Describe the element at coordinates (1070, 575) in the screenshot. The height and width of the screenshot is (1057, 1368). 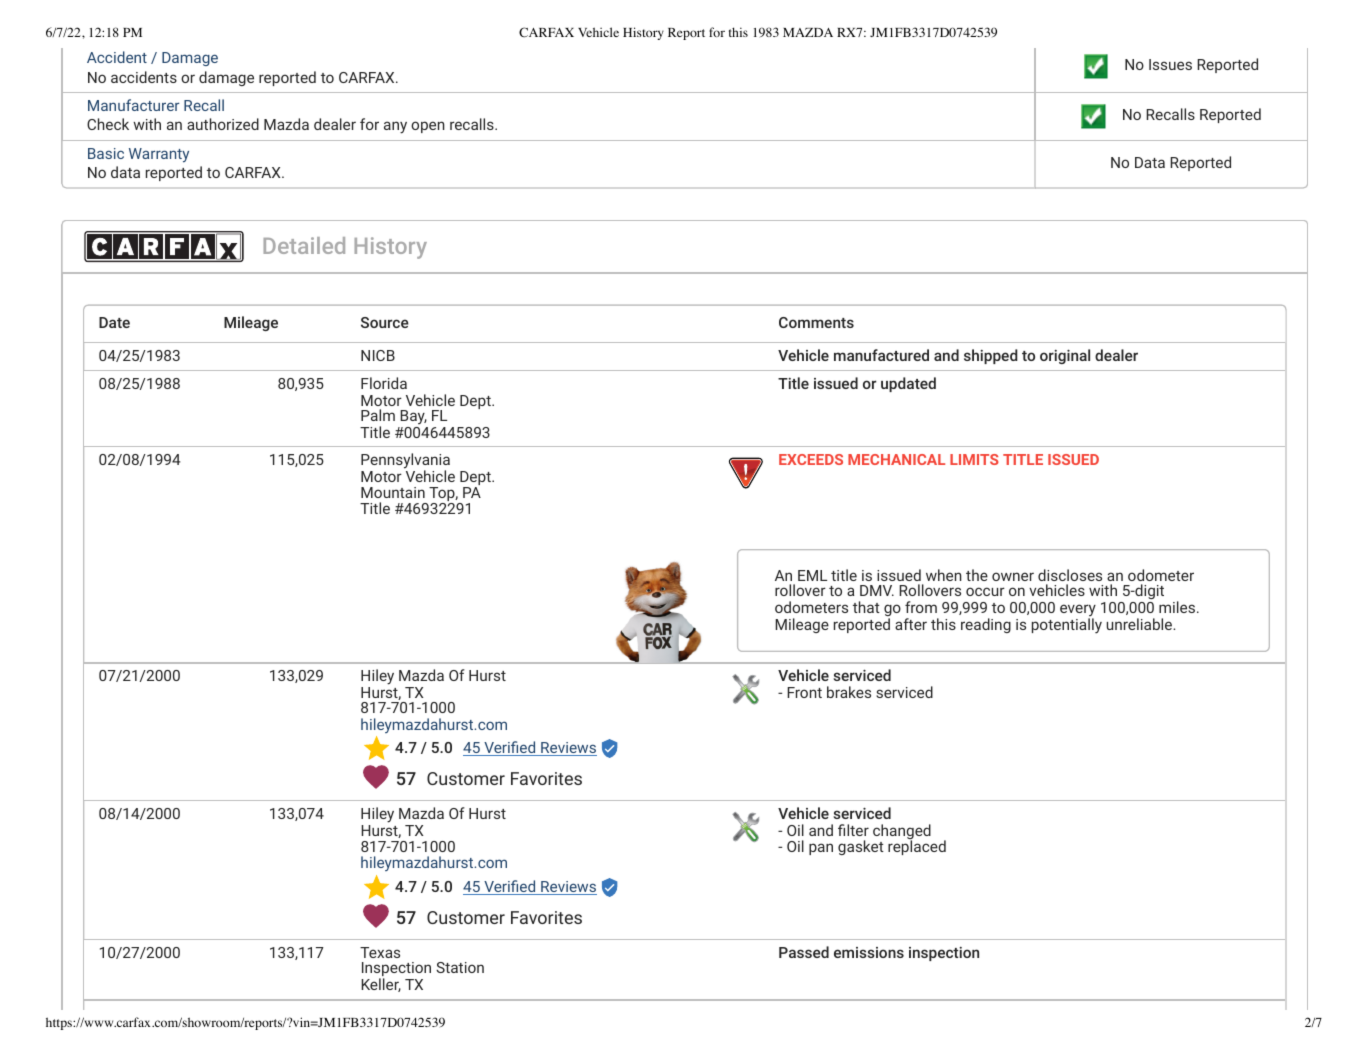
I see `discloses` at that location.
